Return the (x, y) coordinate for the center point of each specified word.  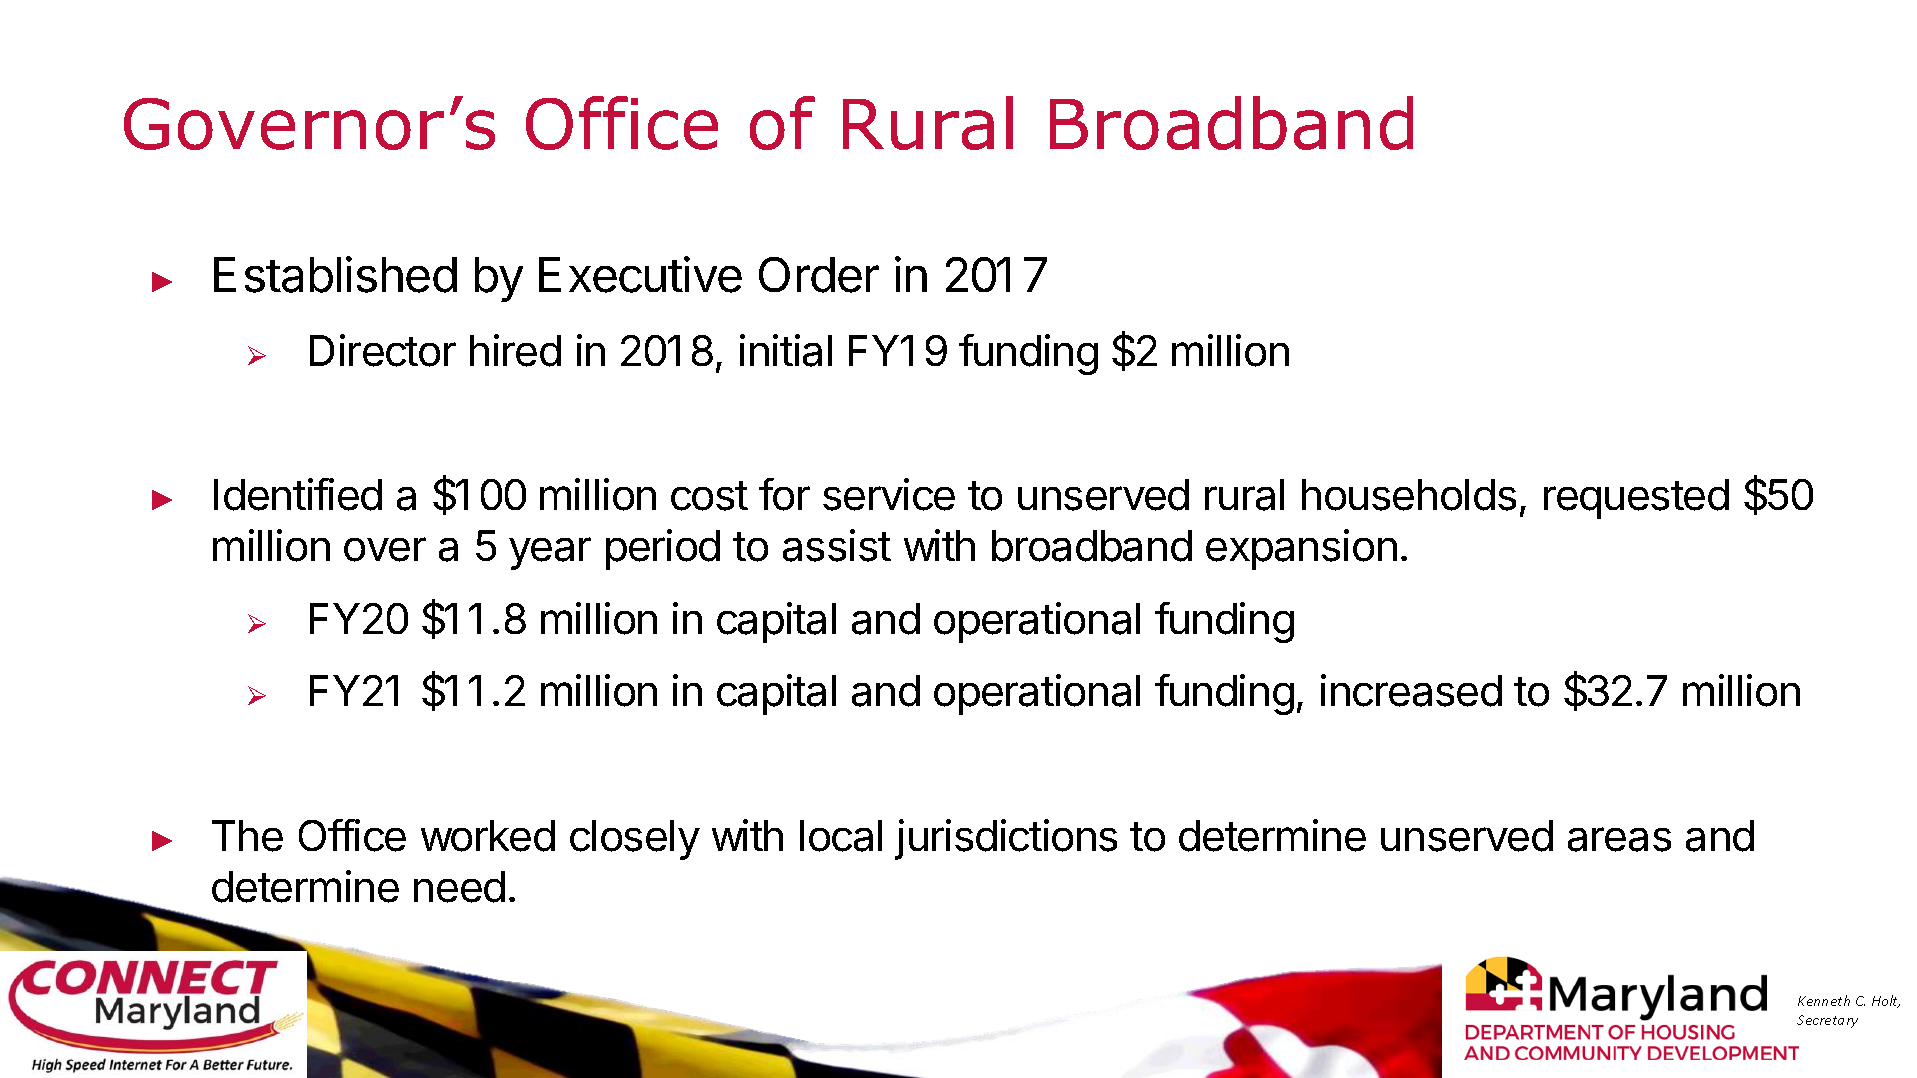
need (459, 887)
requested (1636, 499)
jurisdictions (1006, 839)
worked (488, 836)
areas (1619, 839)
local (841, 836)
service (889, 494)
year (550, 553)
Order (819, 275)
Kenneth (1824, 1000)
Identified (298, 494)
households (1409, 495)
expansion (1301, 549)
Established (335, 274)
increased (1411, 690)
